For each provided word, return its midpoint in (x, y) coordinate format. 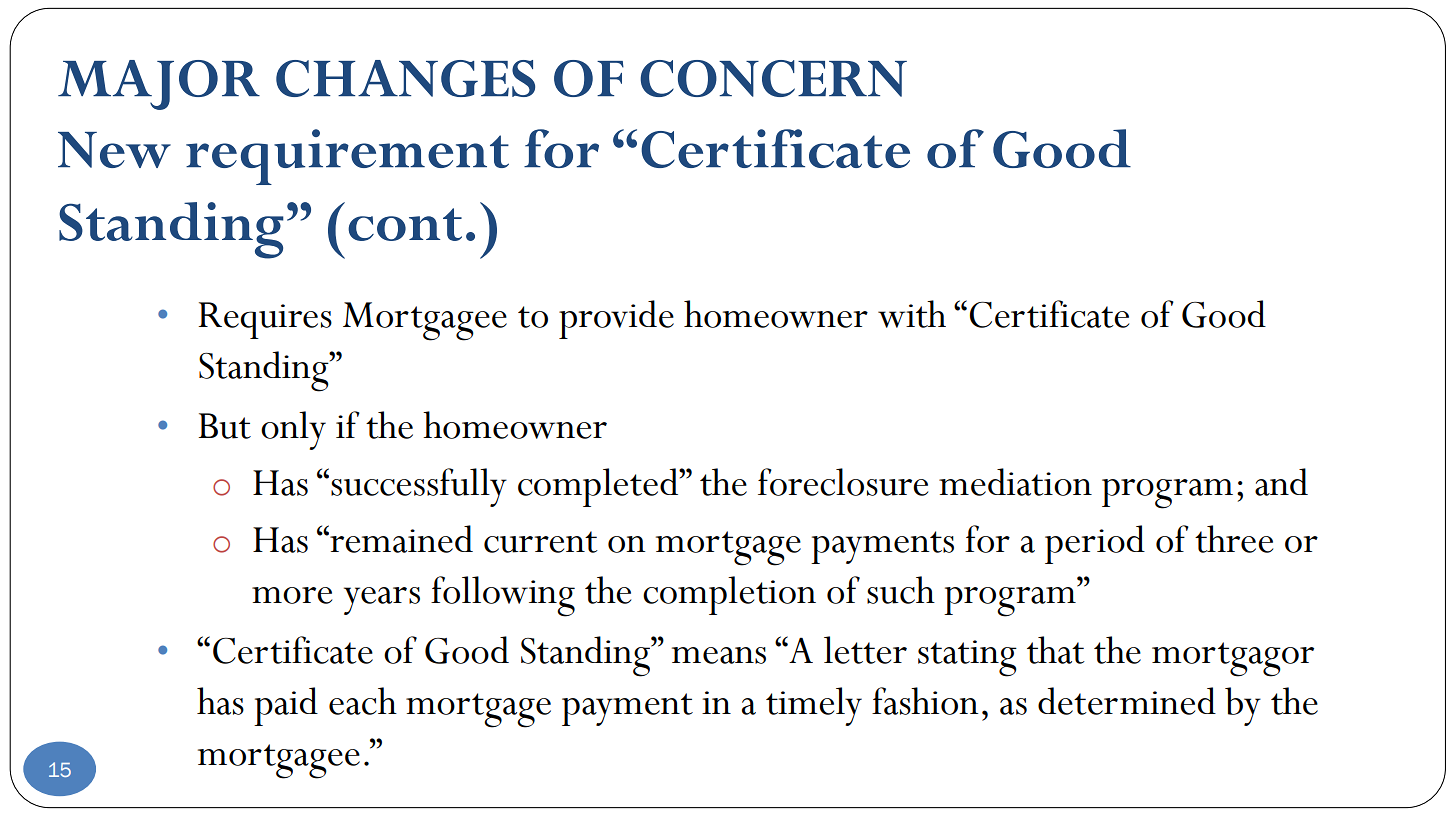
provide (616, 319)
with (912, 314)
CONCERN (773, 78)
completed (599, 487)
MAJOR (159, 85)
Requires (265, 320)
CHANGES (405, 78)
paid (286, 706)
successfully (419, 487)
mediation (1015, 482)
